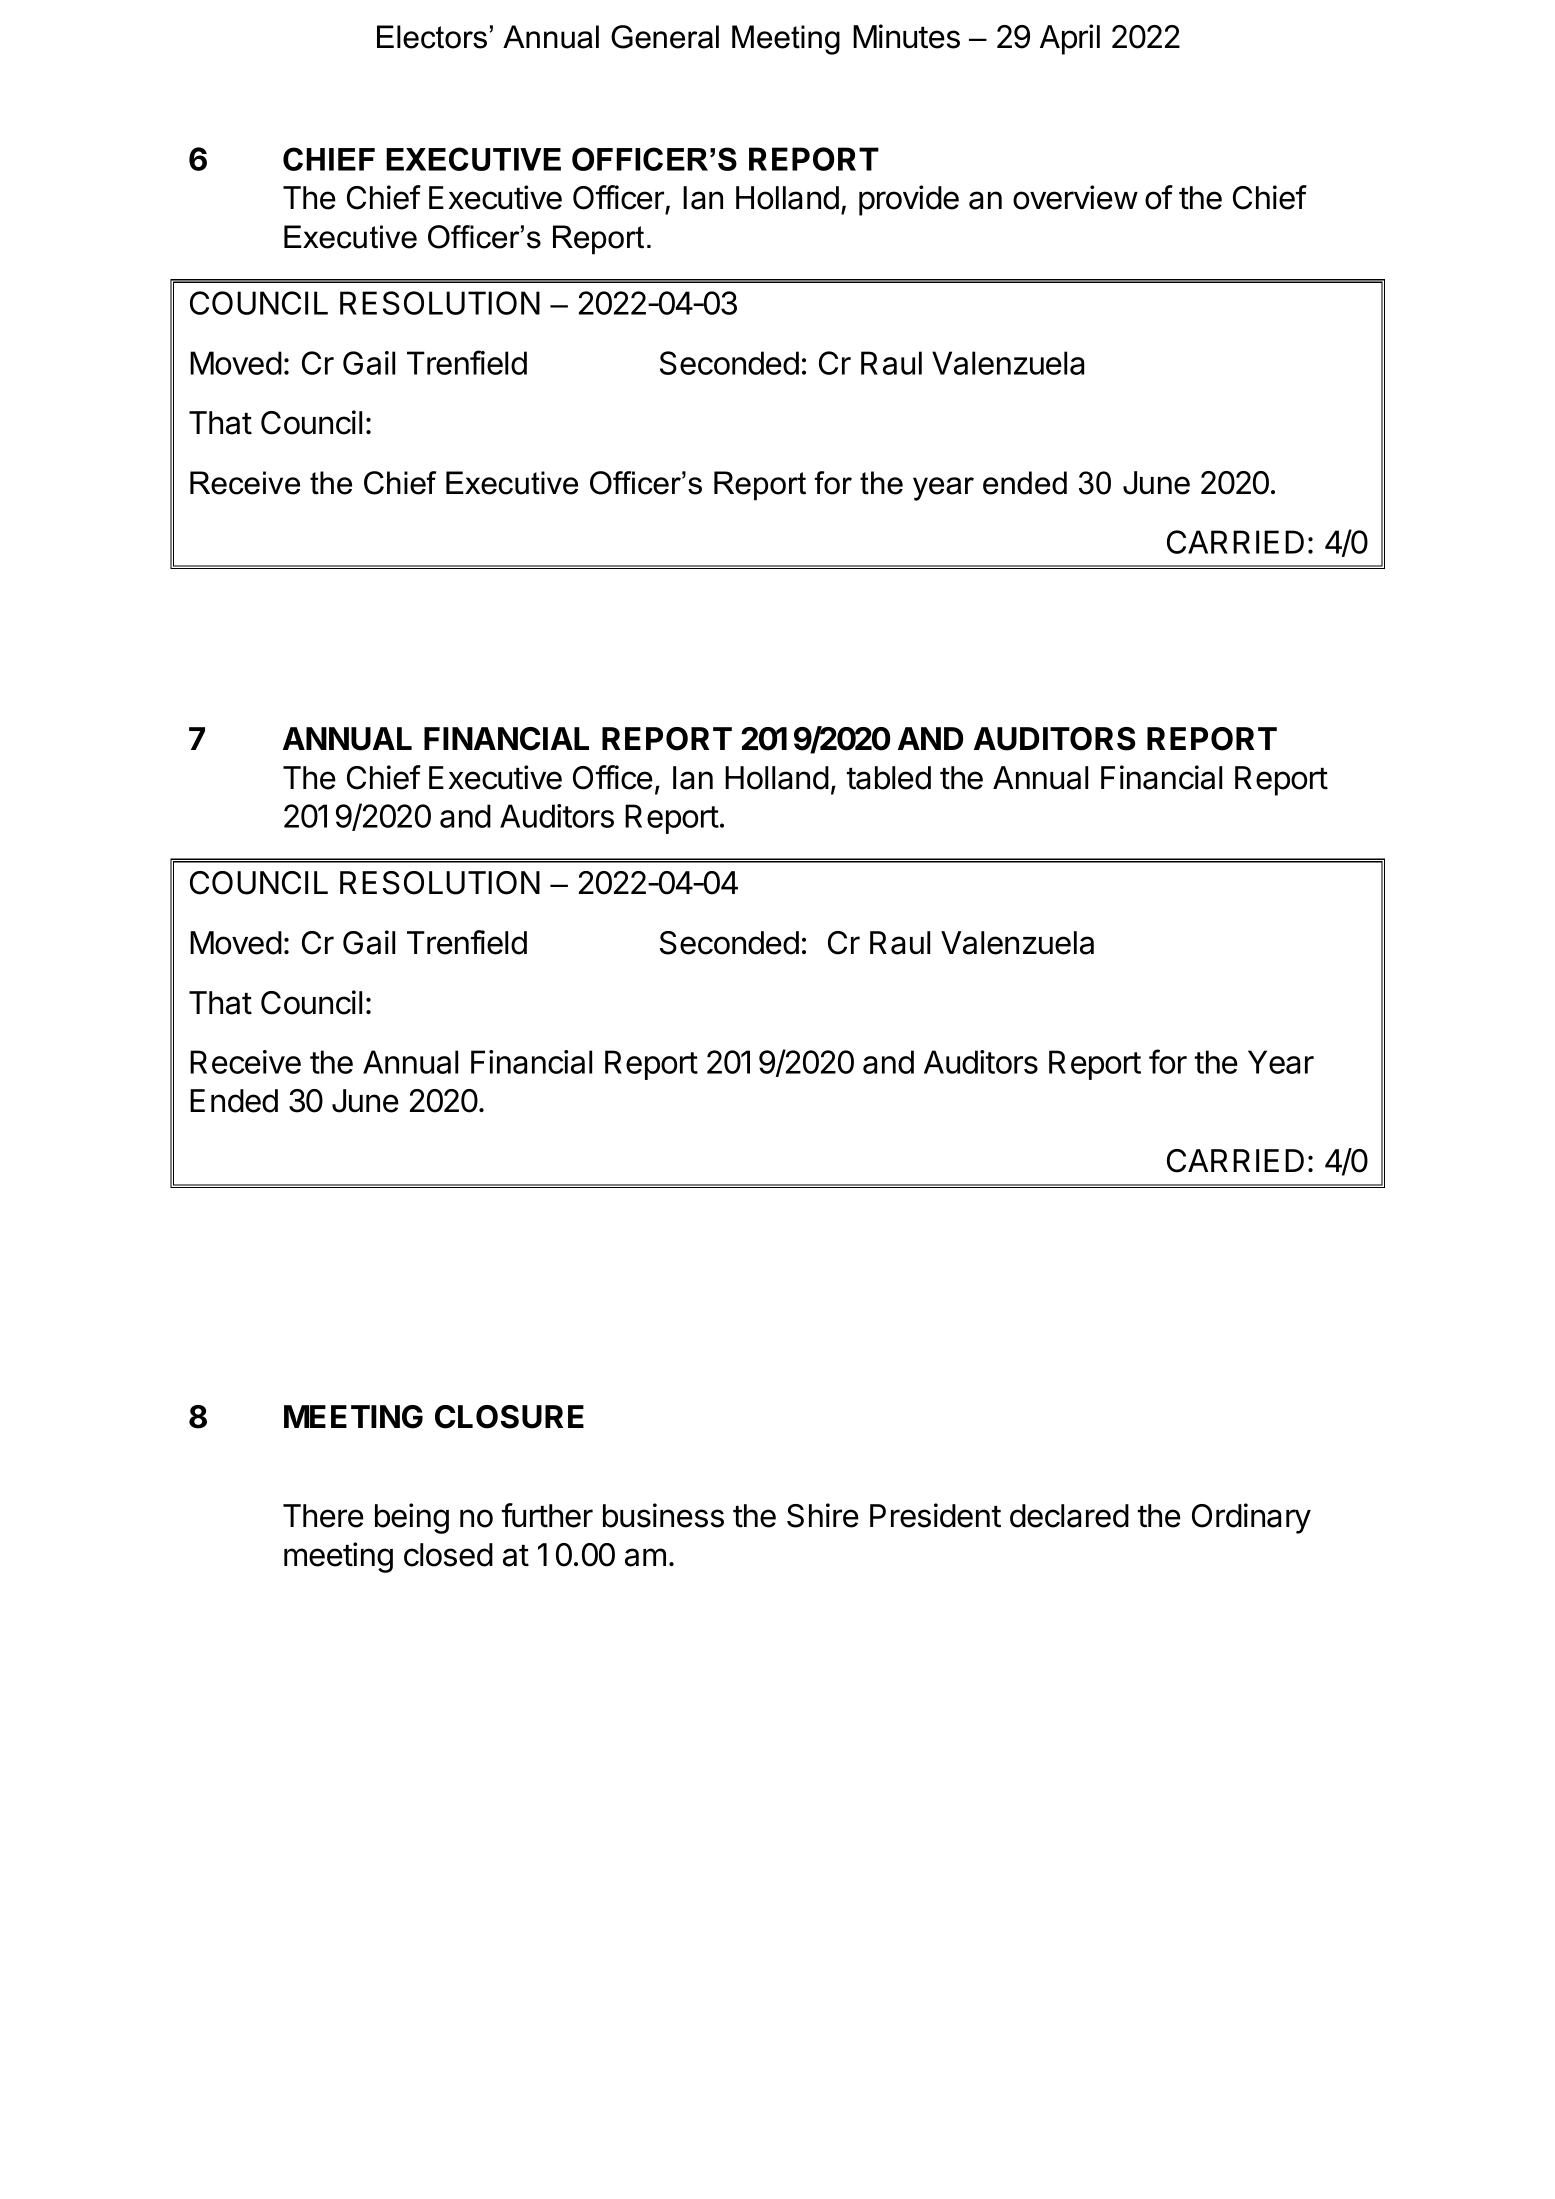  What do you see at coordinates (823, 1515) in the document?
I see `Shire` at bounding box center [823, 1515].
